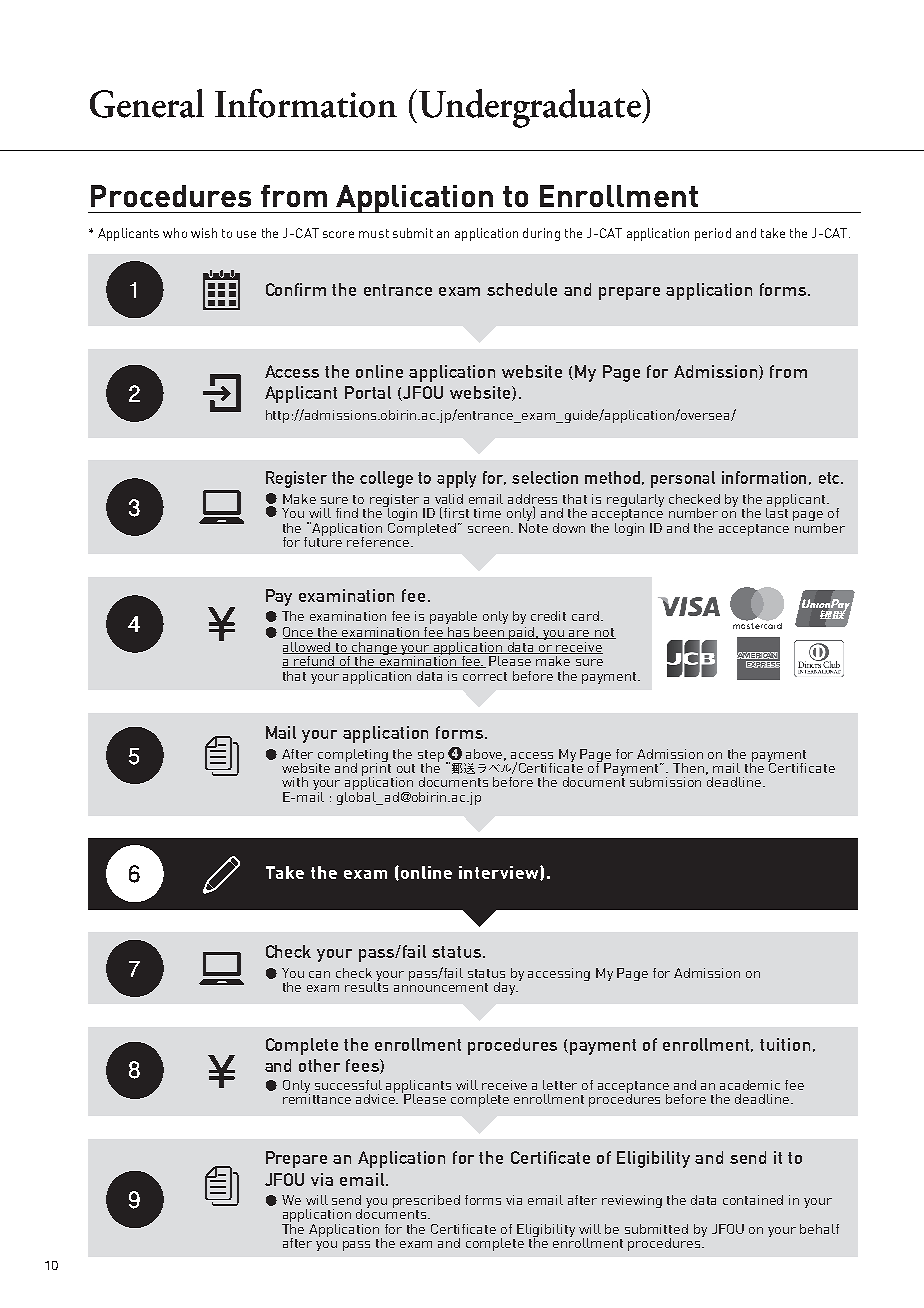  What do you see at coordinates (683, 479) in the screenshot?
I see `personal` at bounding box center [683, 479].
